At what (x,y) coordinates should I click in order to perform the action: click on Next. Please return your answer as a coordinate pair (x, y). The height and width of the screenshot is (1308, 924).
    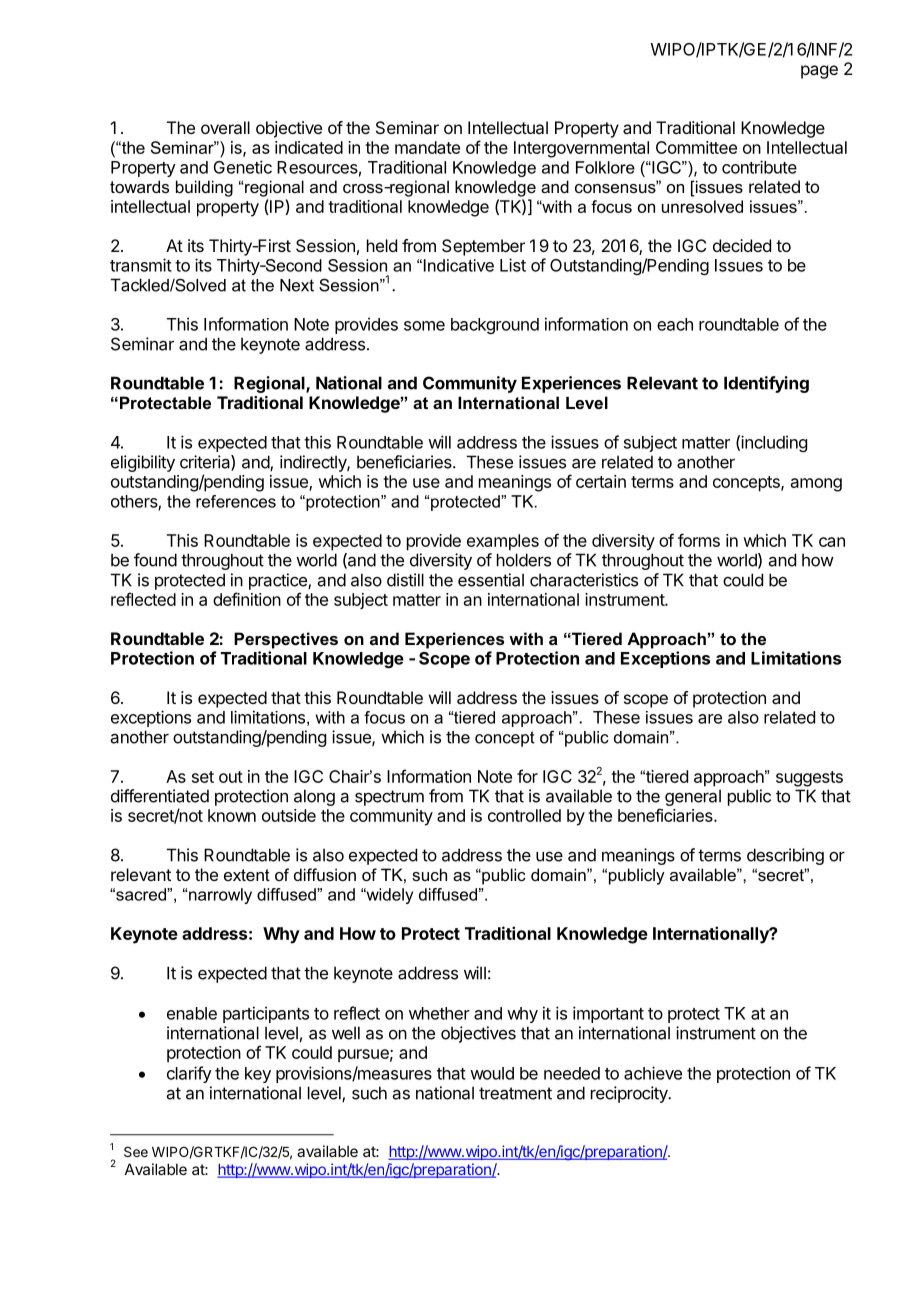
    Looking at the image, I should click on (297, 285).
